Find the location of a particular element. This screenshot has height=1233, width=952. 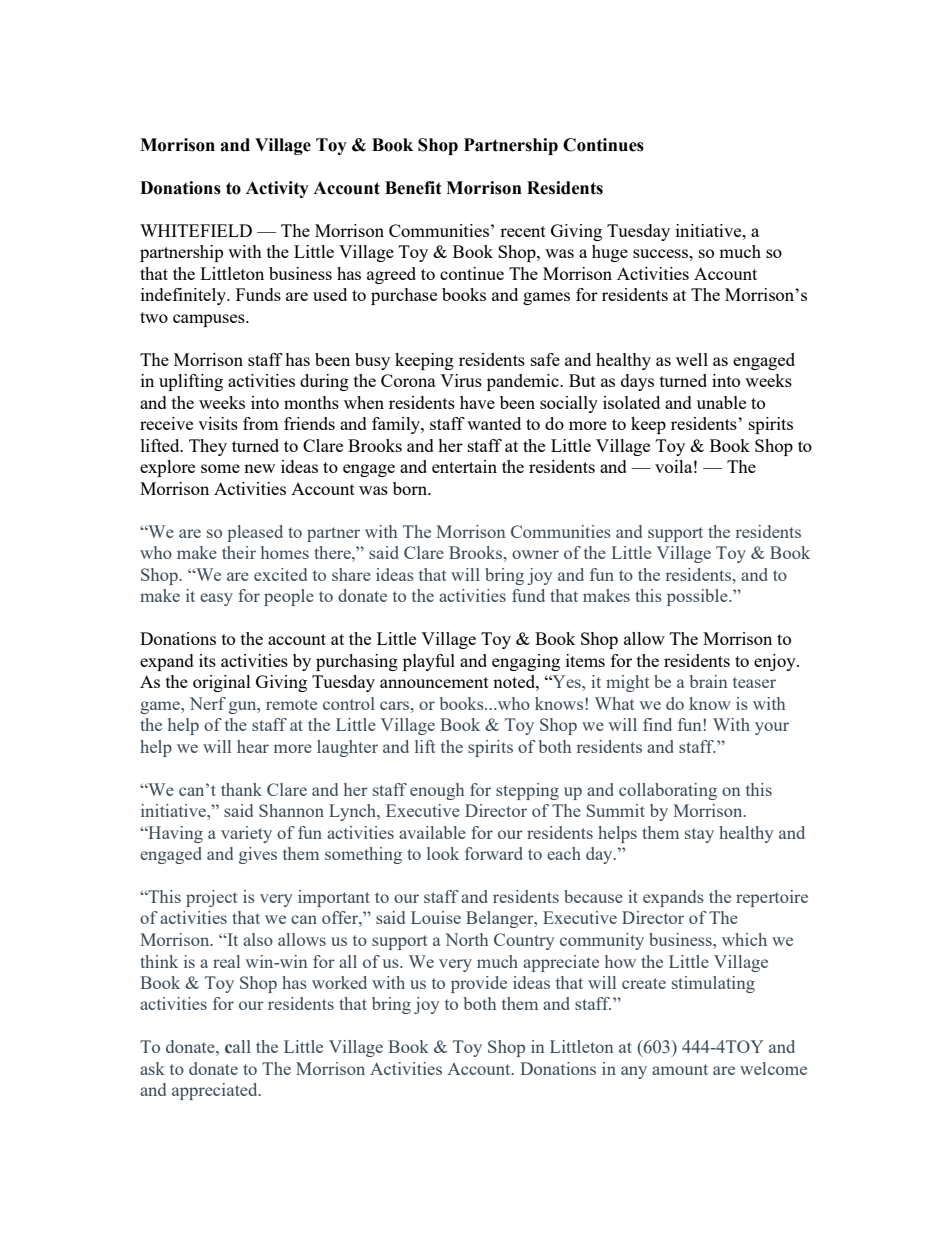

new is located at coordinates (259, 468).
